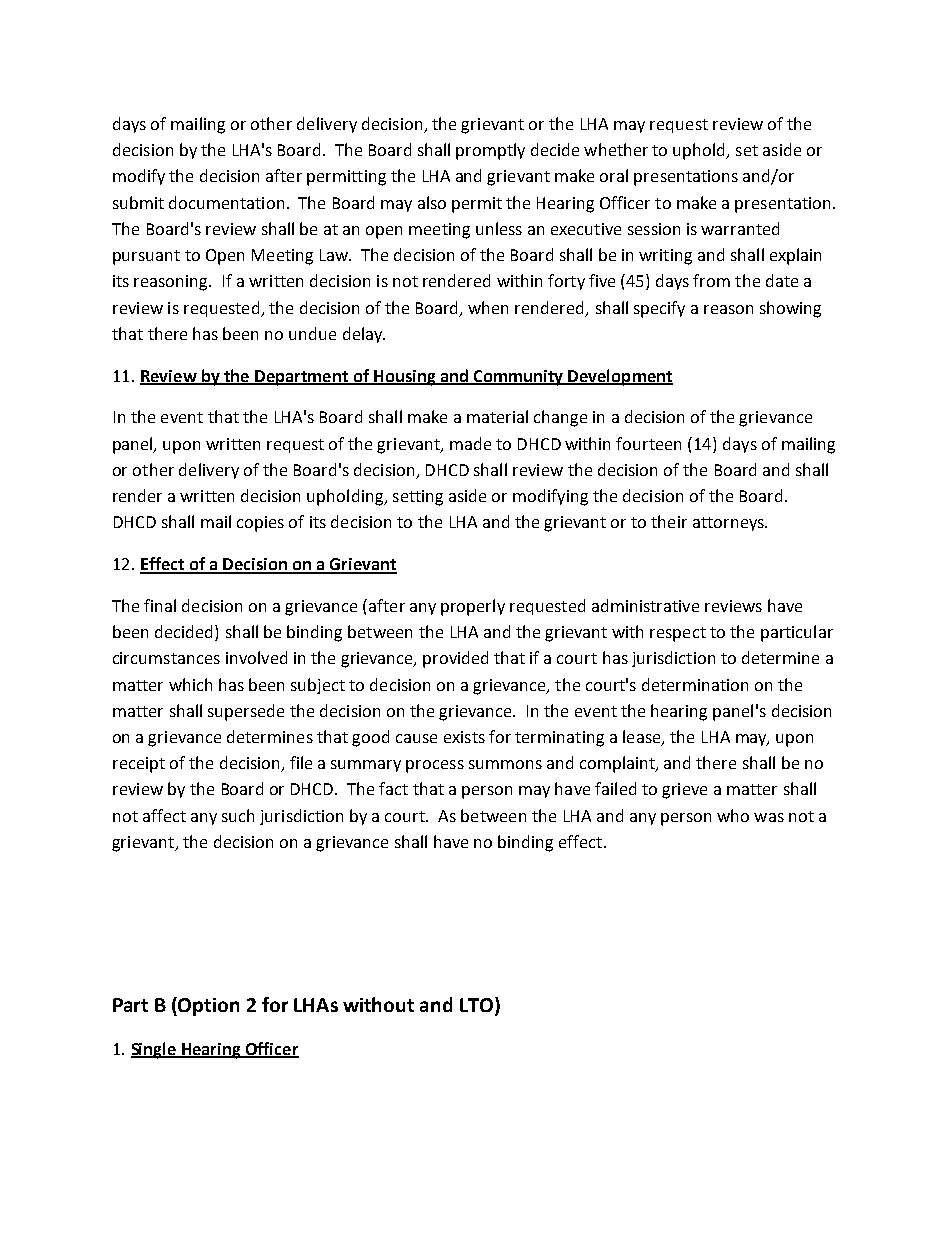 The image size is (952, 1233). What do you see at coordinates (476, 1005) in the image?
I see `LTO` at bounding box center [476, 1005].
